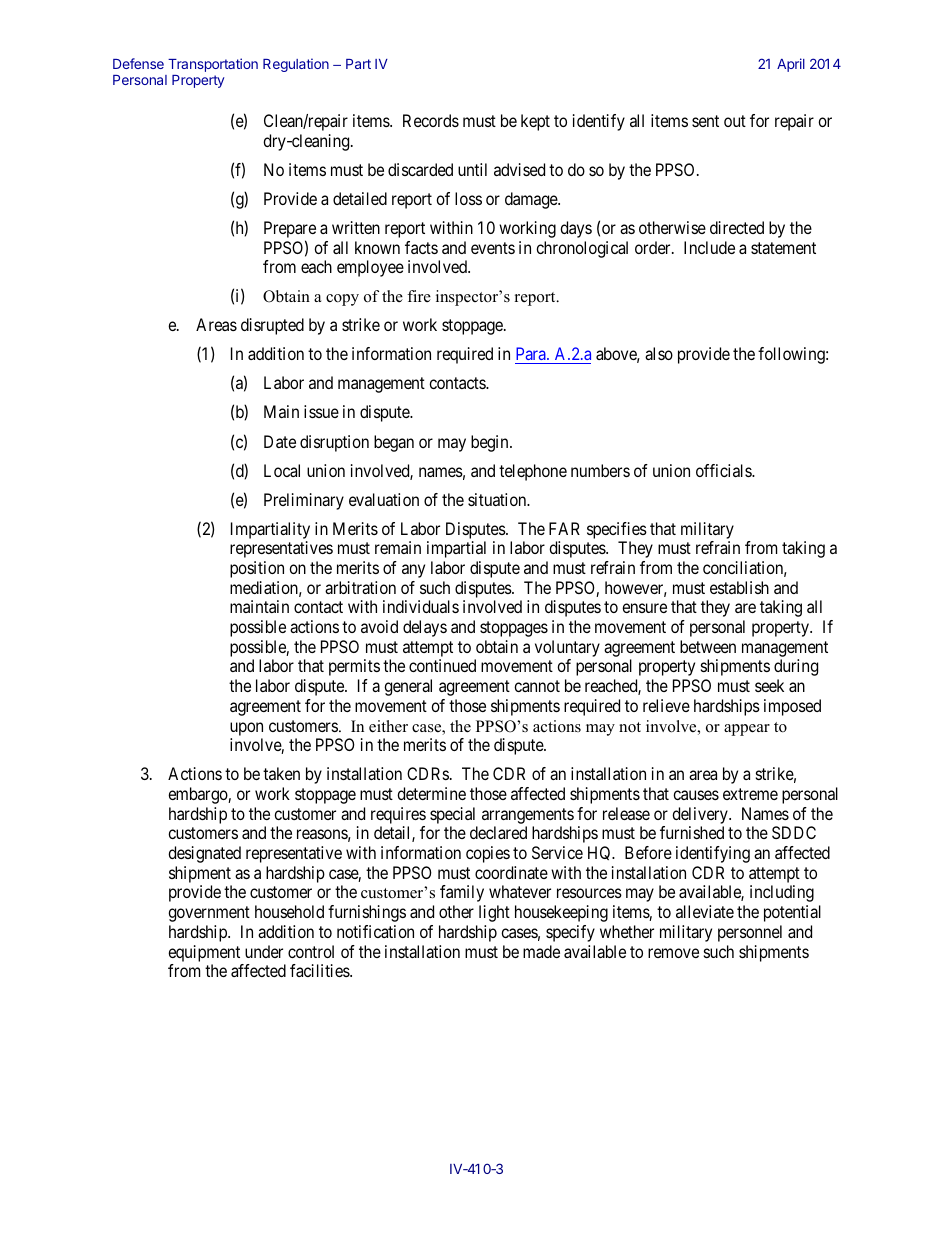  What do you see at coordinates (388, 726) in the document?
I see `either` at bounding box center [388, 726].
